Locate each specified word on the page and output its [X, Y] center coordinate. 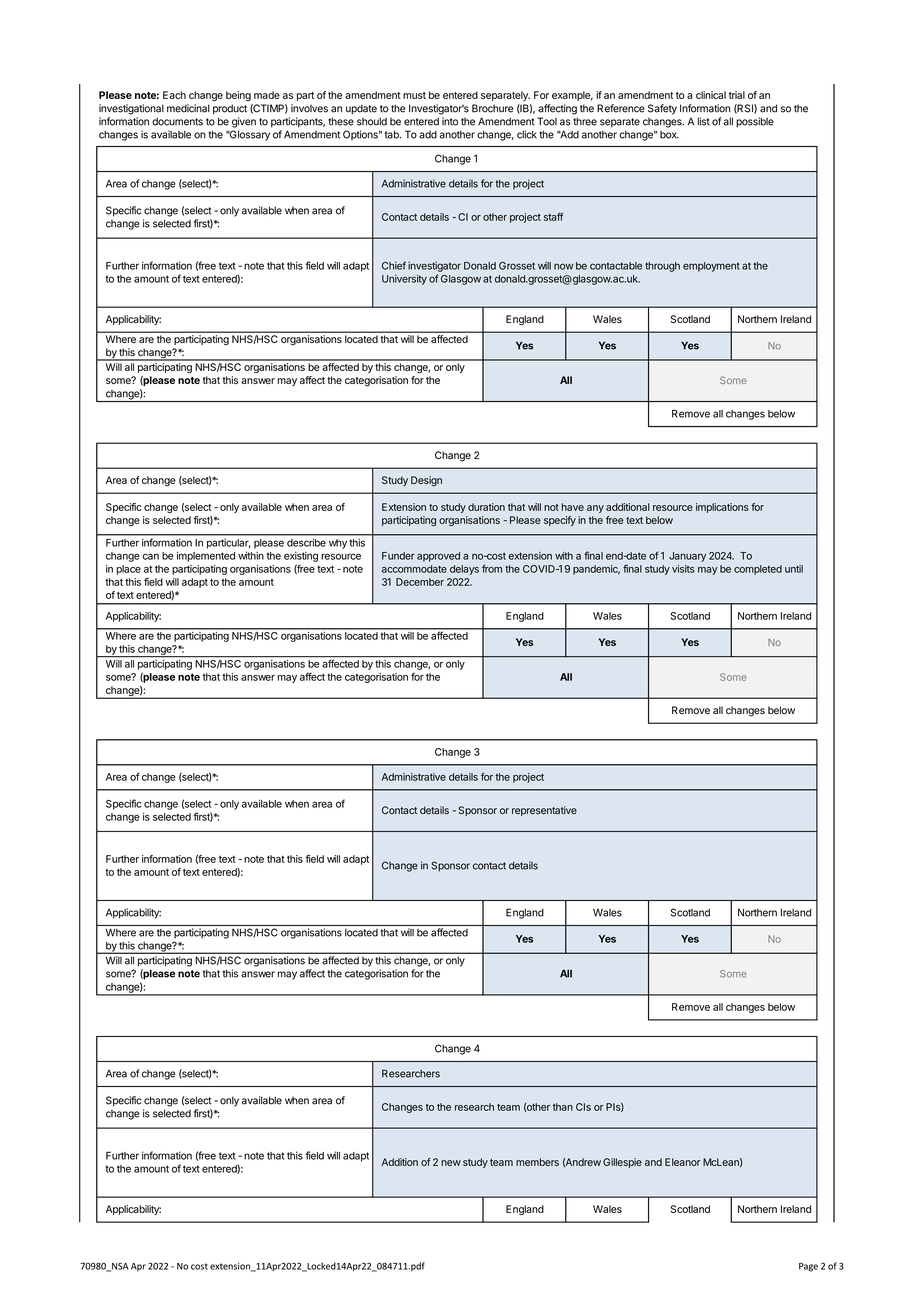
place [129, 570]
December [420, 582]
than [563, 1107]
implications [722, 508]
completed [758, 570]
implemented [206, 557]
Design [426, 481]
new [451, 1163]
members [537, 1162]
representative [544, 811]
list [704, 121]
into [450, 121]
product [230, 109]
